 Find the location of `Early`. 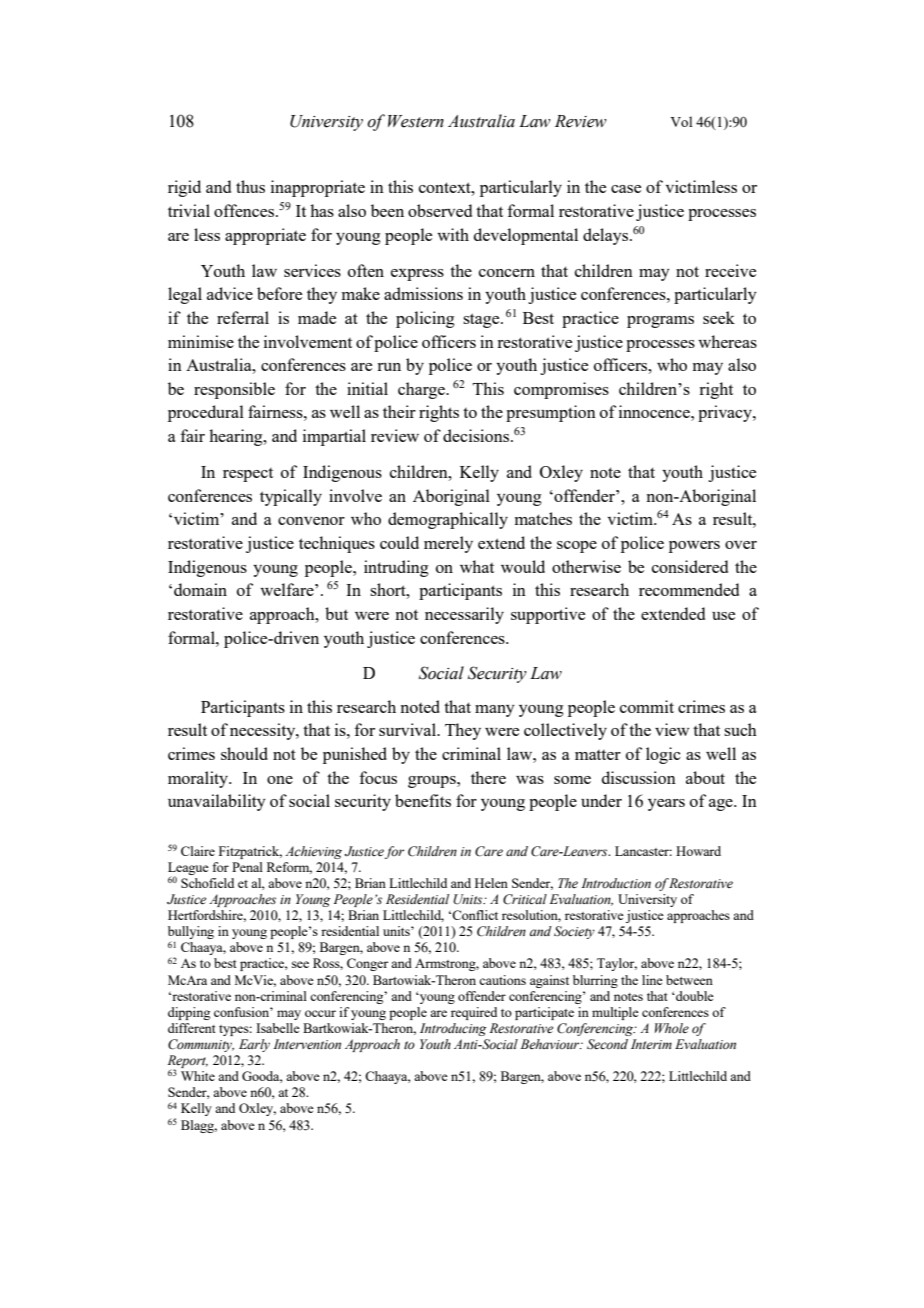

Early is located at coordinates (254, 1045).
